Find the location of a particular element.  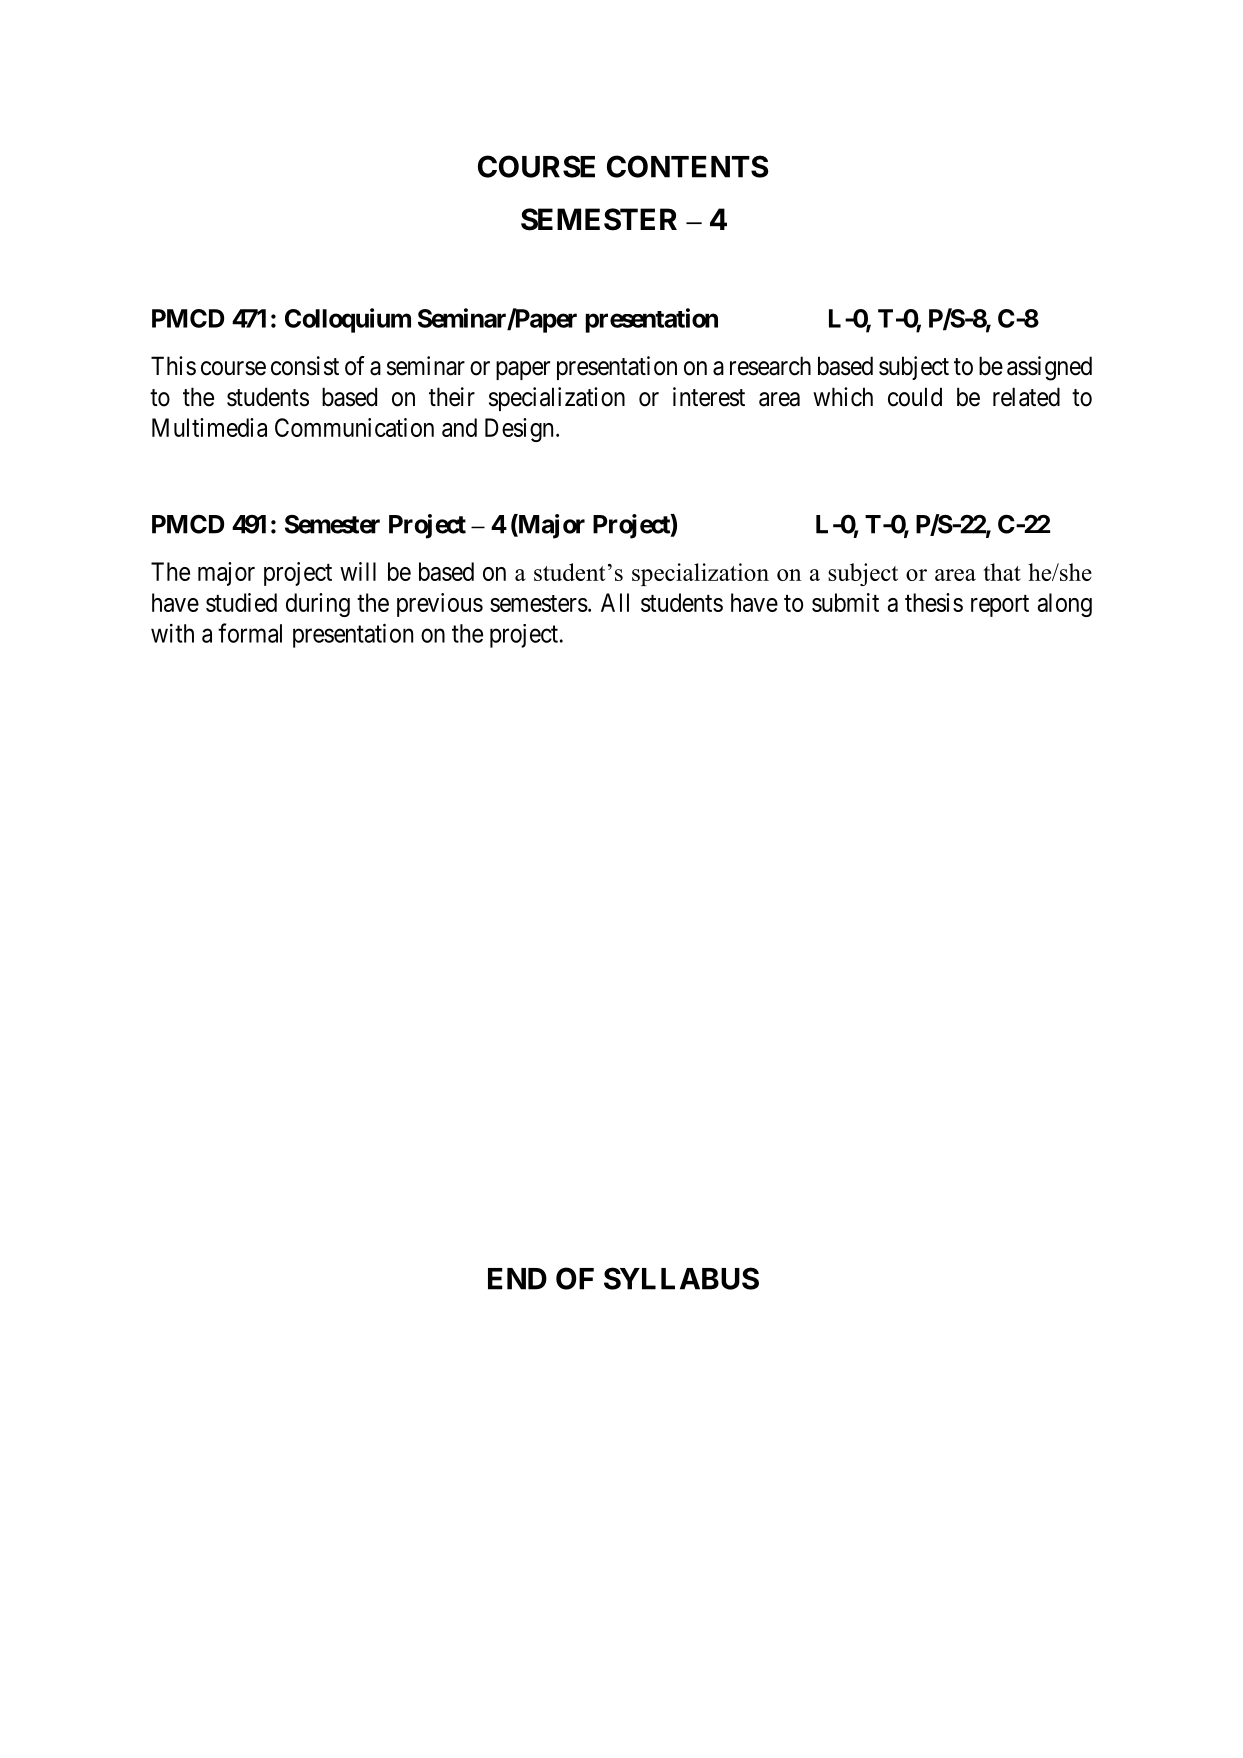

END is located at coordinates (517, 1279).
